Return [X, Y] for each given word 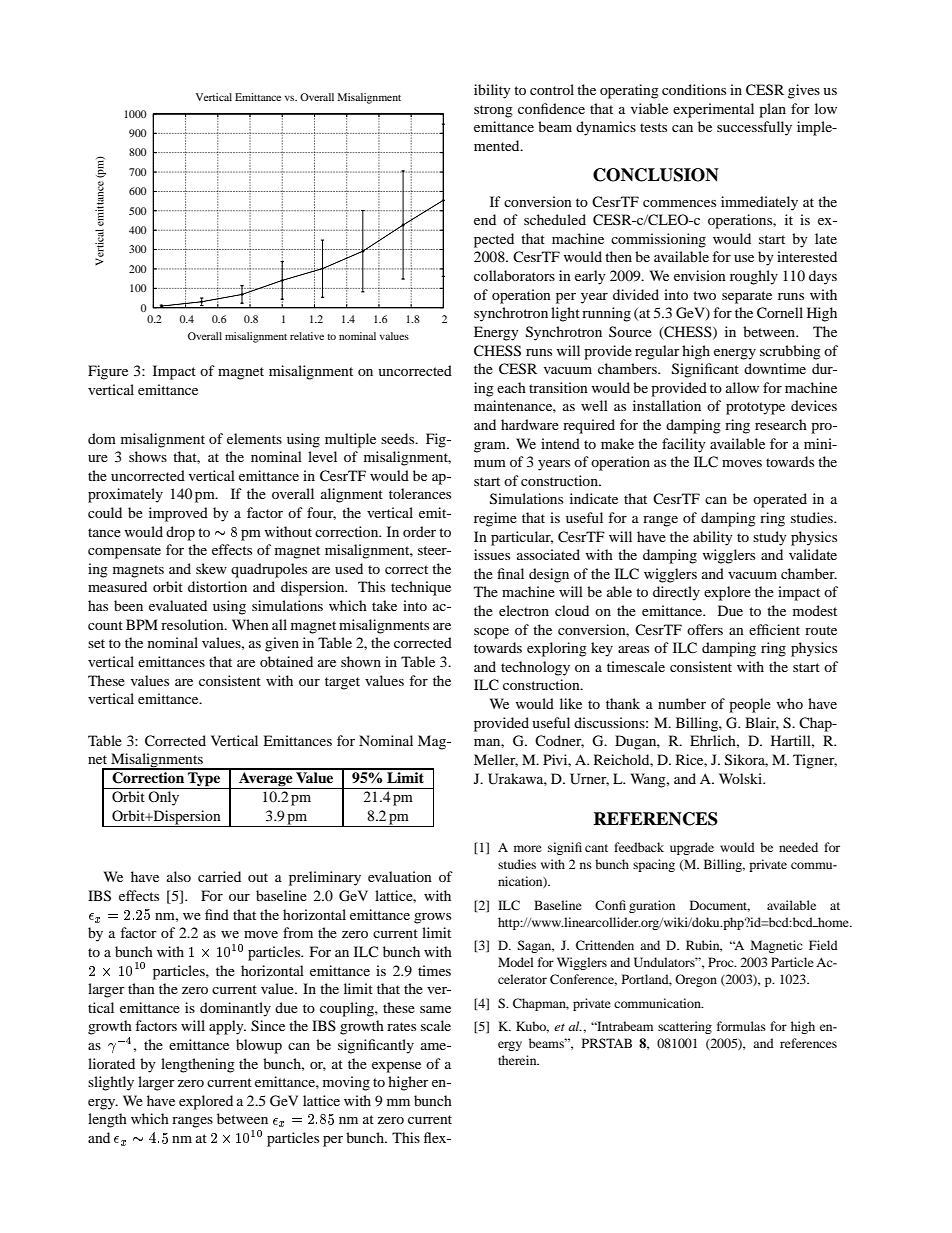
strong [493, 111]
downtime [775, 368]
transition [558, 387]
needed [798, 847]
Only [163, 798]
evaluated [178, 605]
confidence [551, 108]
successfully [754, 128]
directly [676, 593]
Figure [108, 372]
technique [421, 588]
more [528, 848]
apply [227, 1027]
